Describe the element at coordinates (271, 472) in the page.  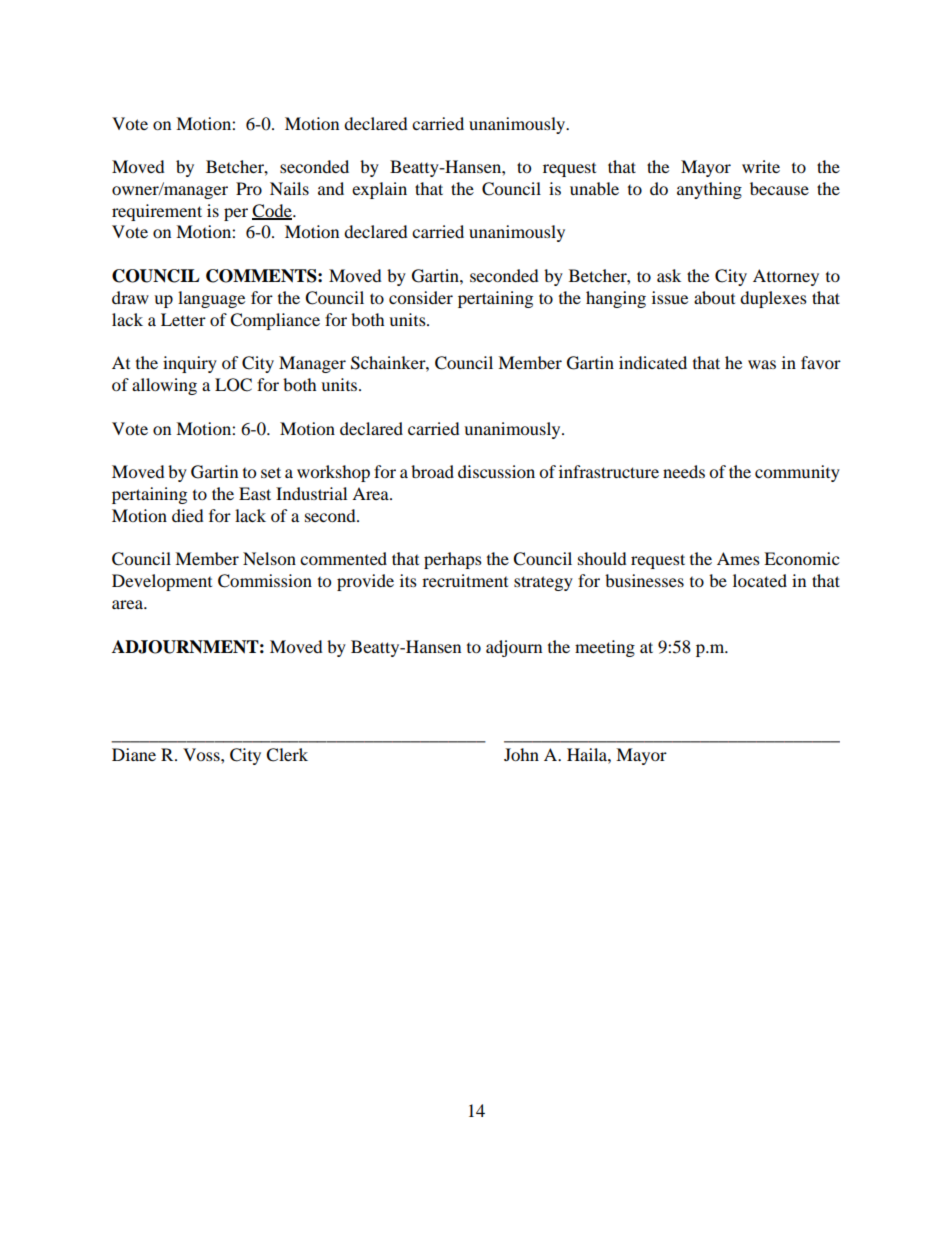
I see `set` at that location.
